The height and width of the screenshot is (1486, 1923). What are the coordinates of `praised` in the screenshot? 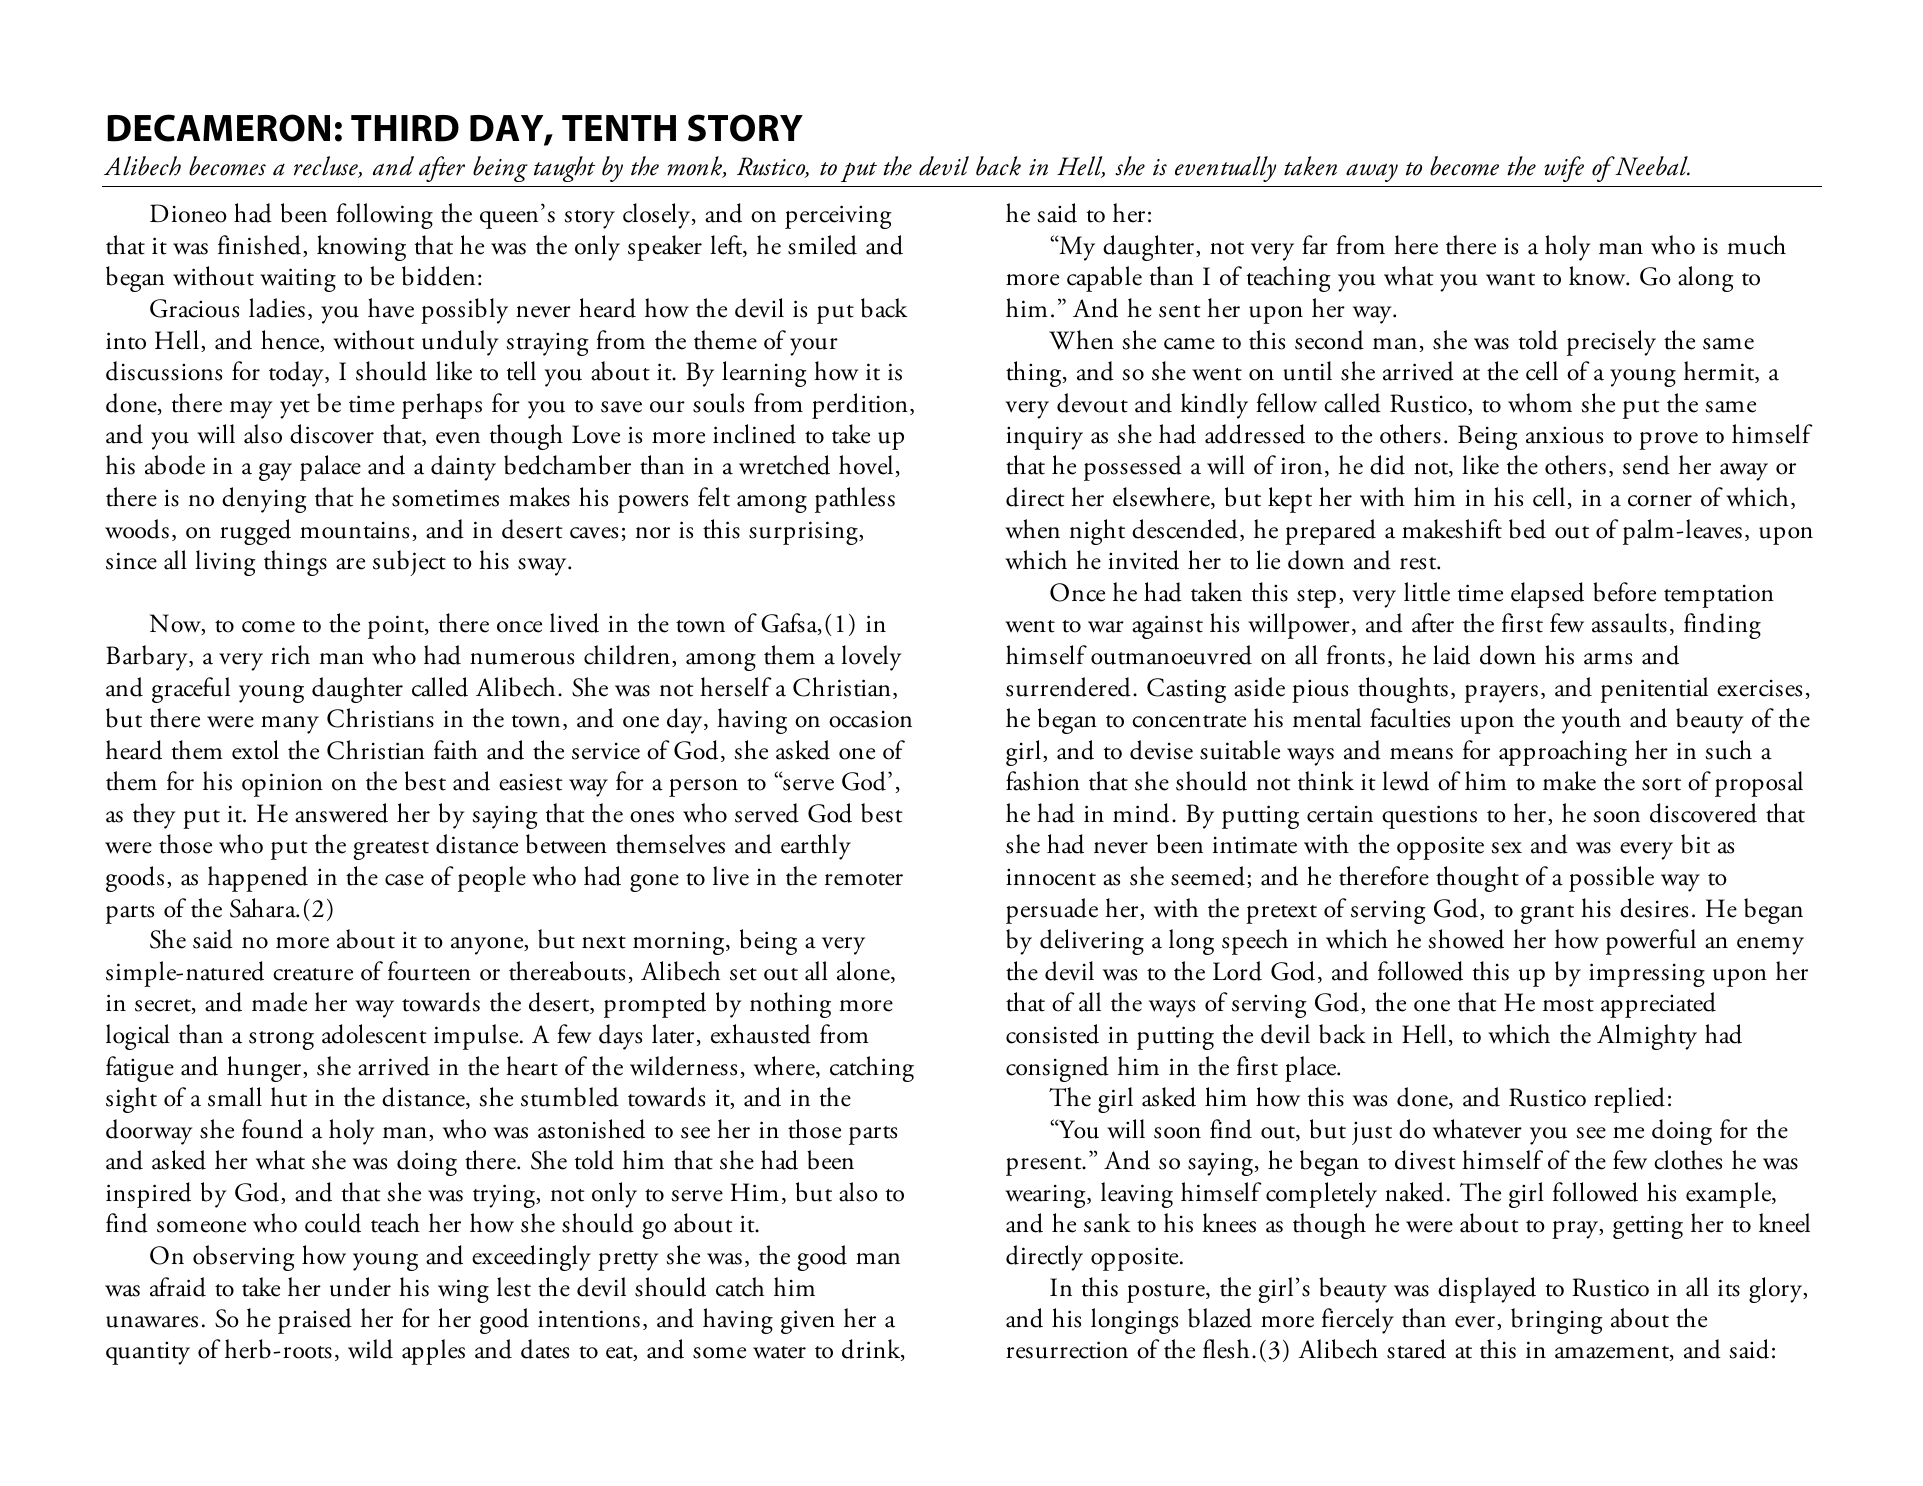 It's located at (315, 1321).
